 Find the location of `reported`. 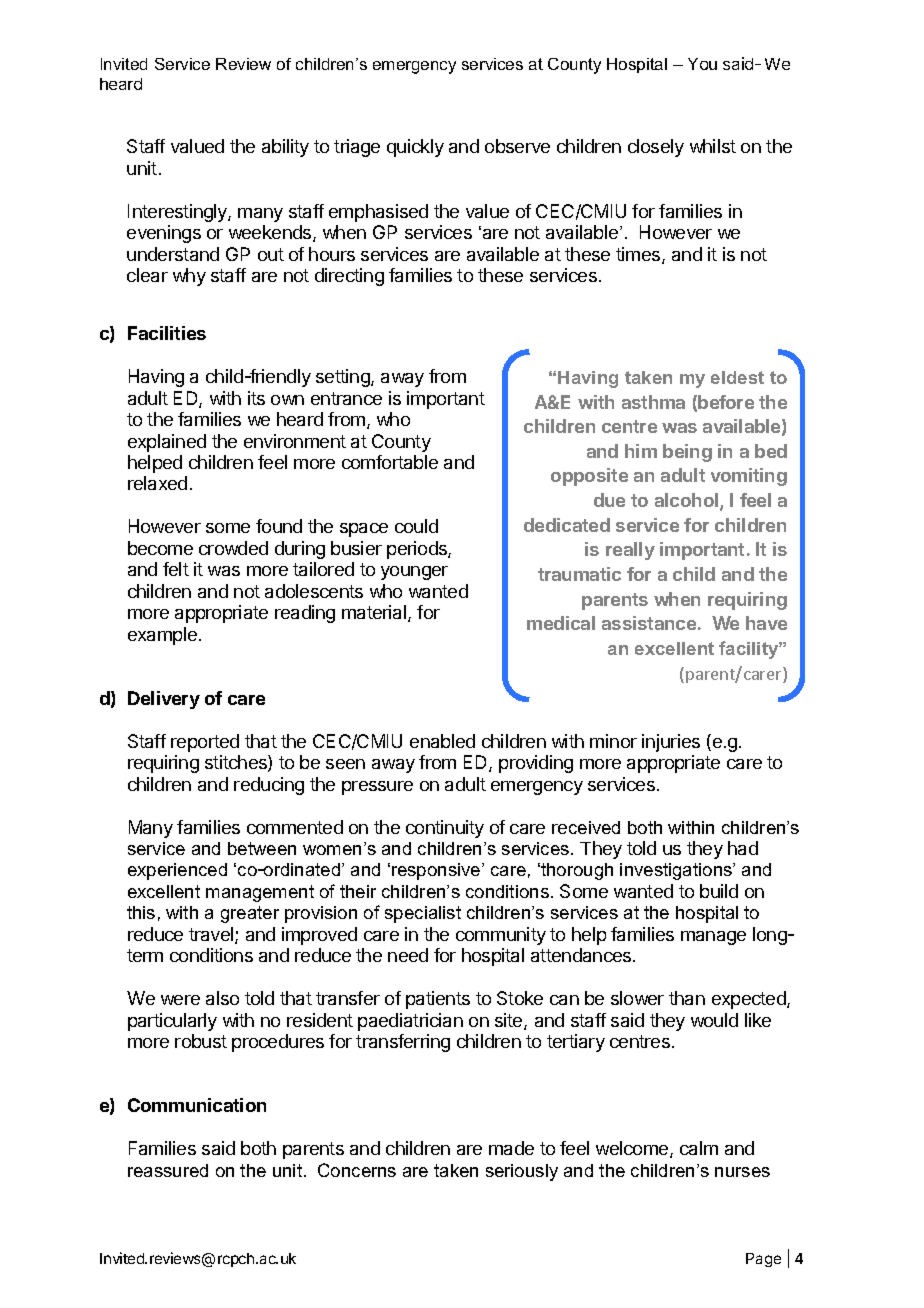

reported is located at coordinates (205, 743).
